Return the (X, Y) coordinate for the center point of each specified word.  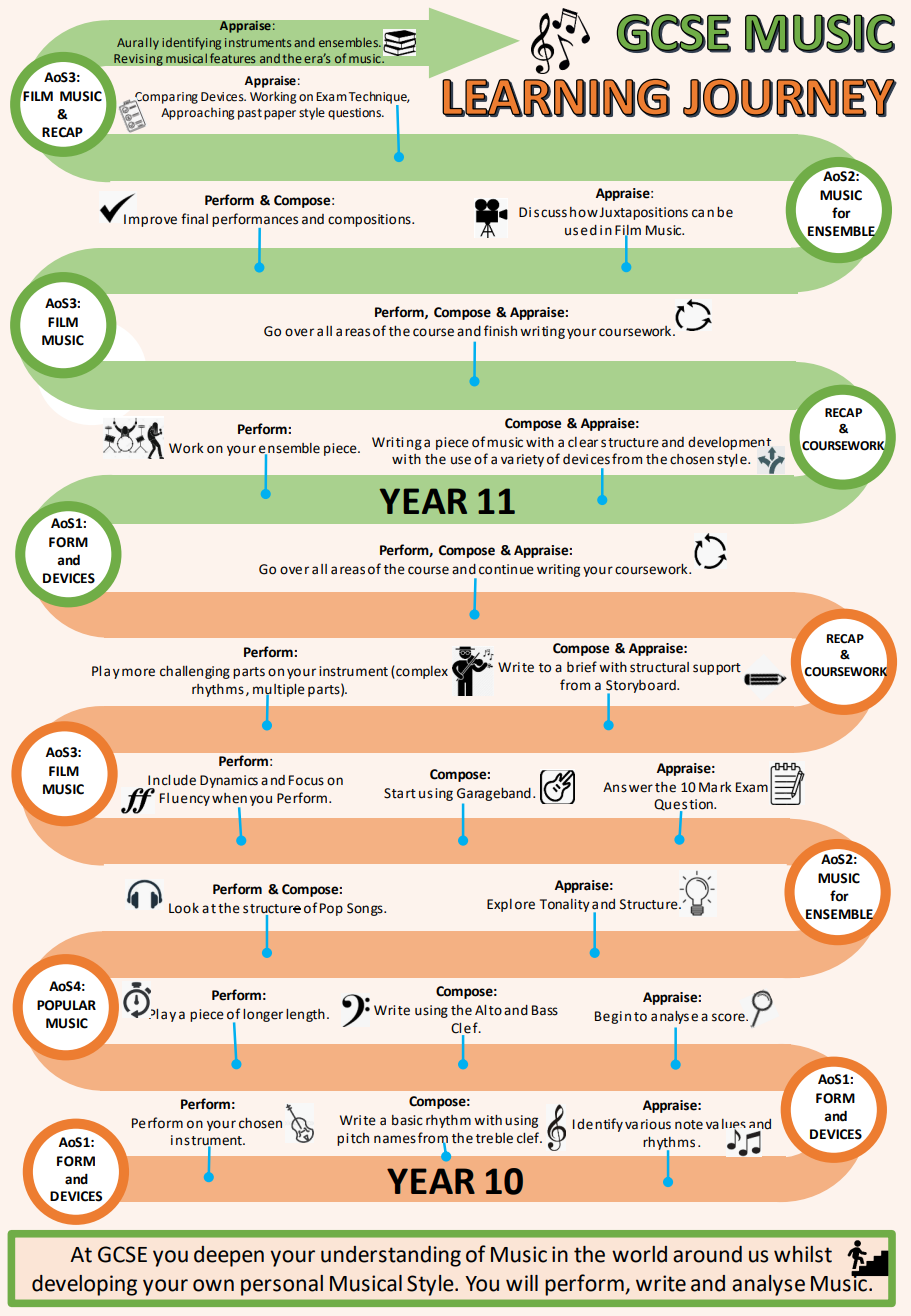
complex (421, 672)
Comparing (165, 99)
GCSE (122, 1254)
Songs (366, 909)
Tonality (565, 905)
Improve (150, 220)
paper (280, 115)
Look (184, 908)
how (584, 212)
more (138, 672)
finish (500, 331)
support (717, 669)
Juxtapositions (643, 213)
